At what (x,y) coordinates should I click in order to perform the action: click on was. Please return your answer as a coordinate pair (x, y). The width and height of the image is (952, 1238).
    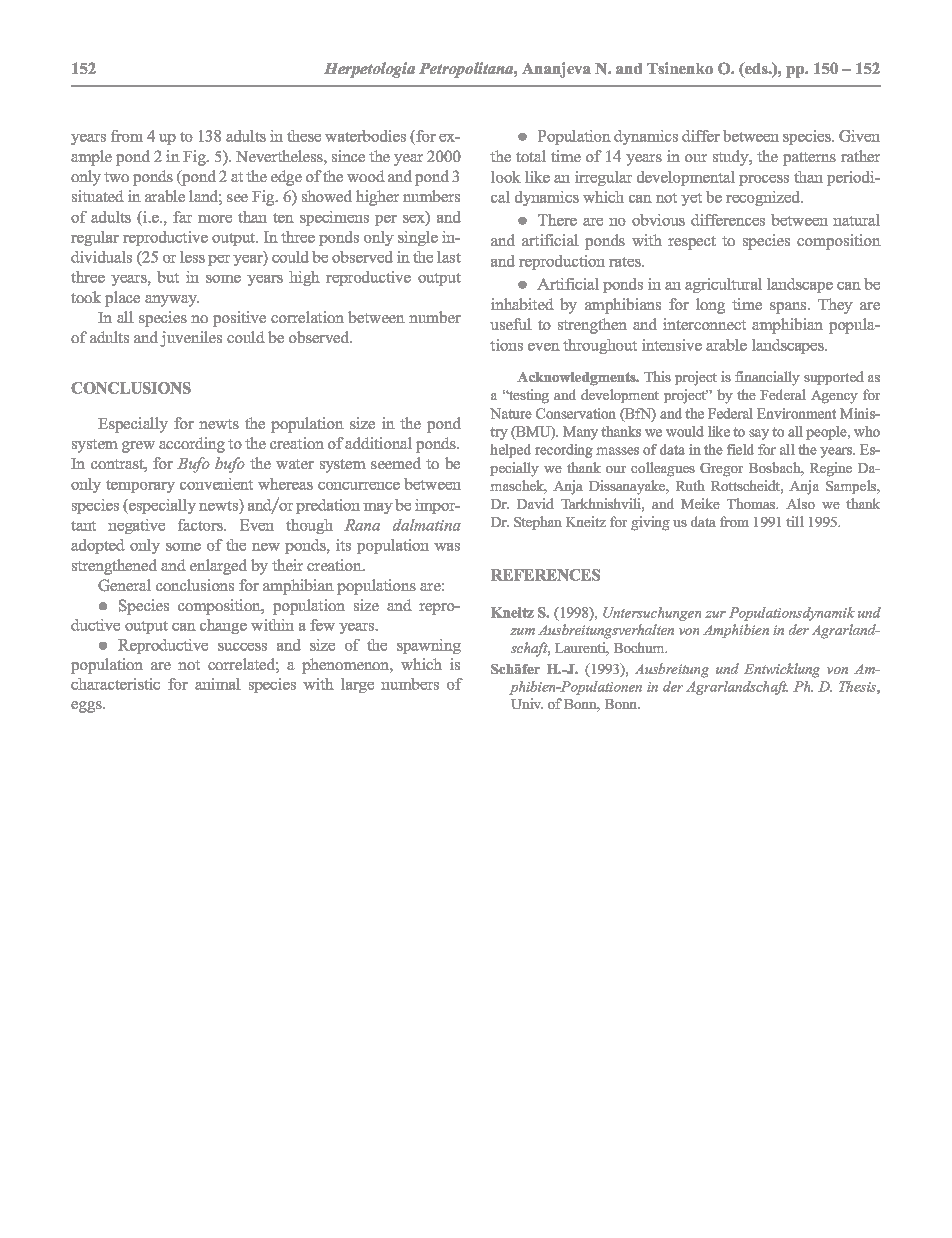
    Looking at the image, I should click on (447, 547).
